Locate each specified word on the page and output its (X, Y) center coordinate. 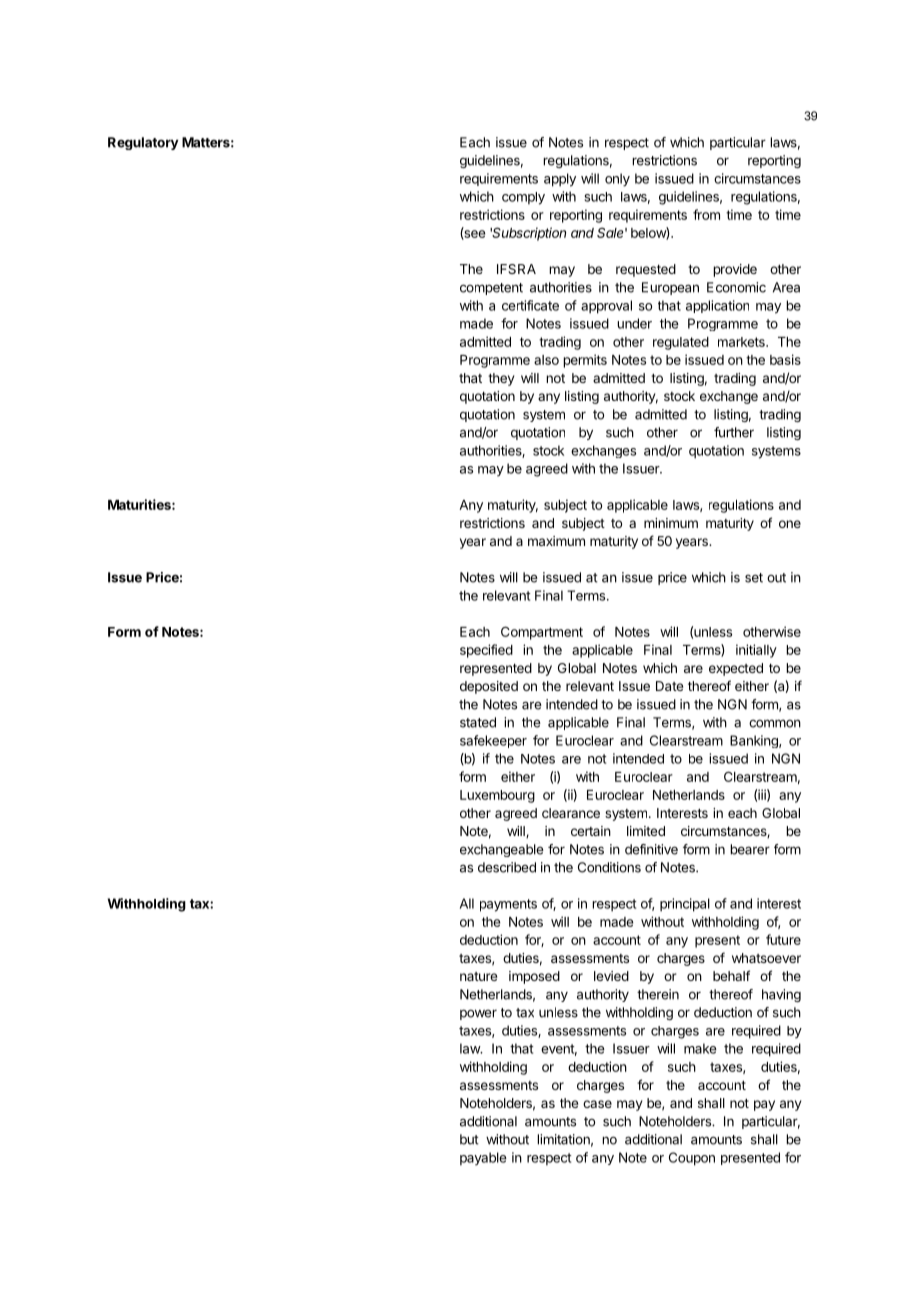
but (469, 1139)
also (546, 360)
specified (486, 651)
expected (736, 669)
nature (478, 976)
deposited (489, 687)
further (734, 432)
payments (508, 905)
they (501, 379)
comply (523, 198)
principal (685, 905)
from (706, 214)
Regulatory (143, 143)
